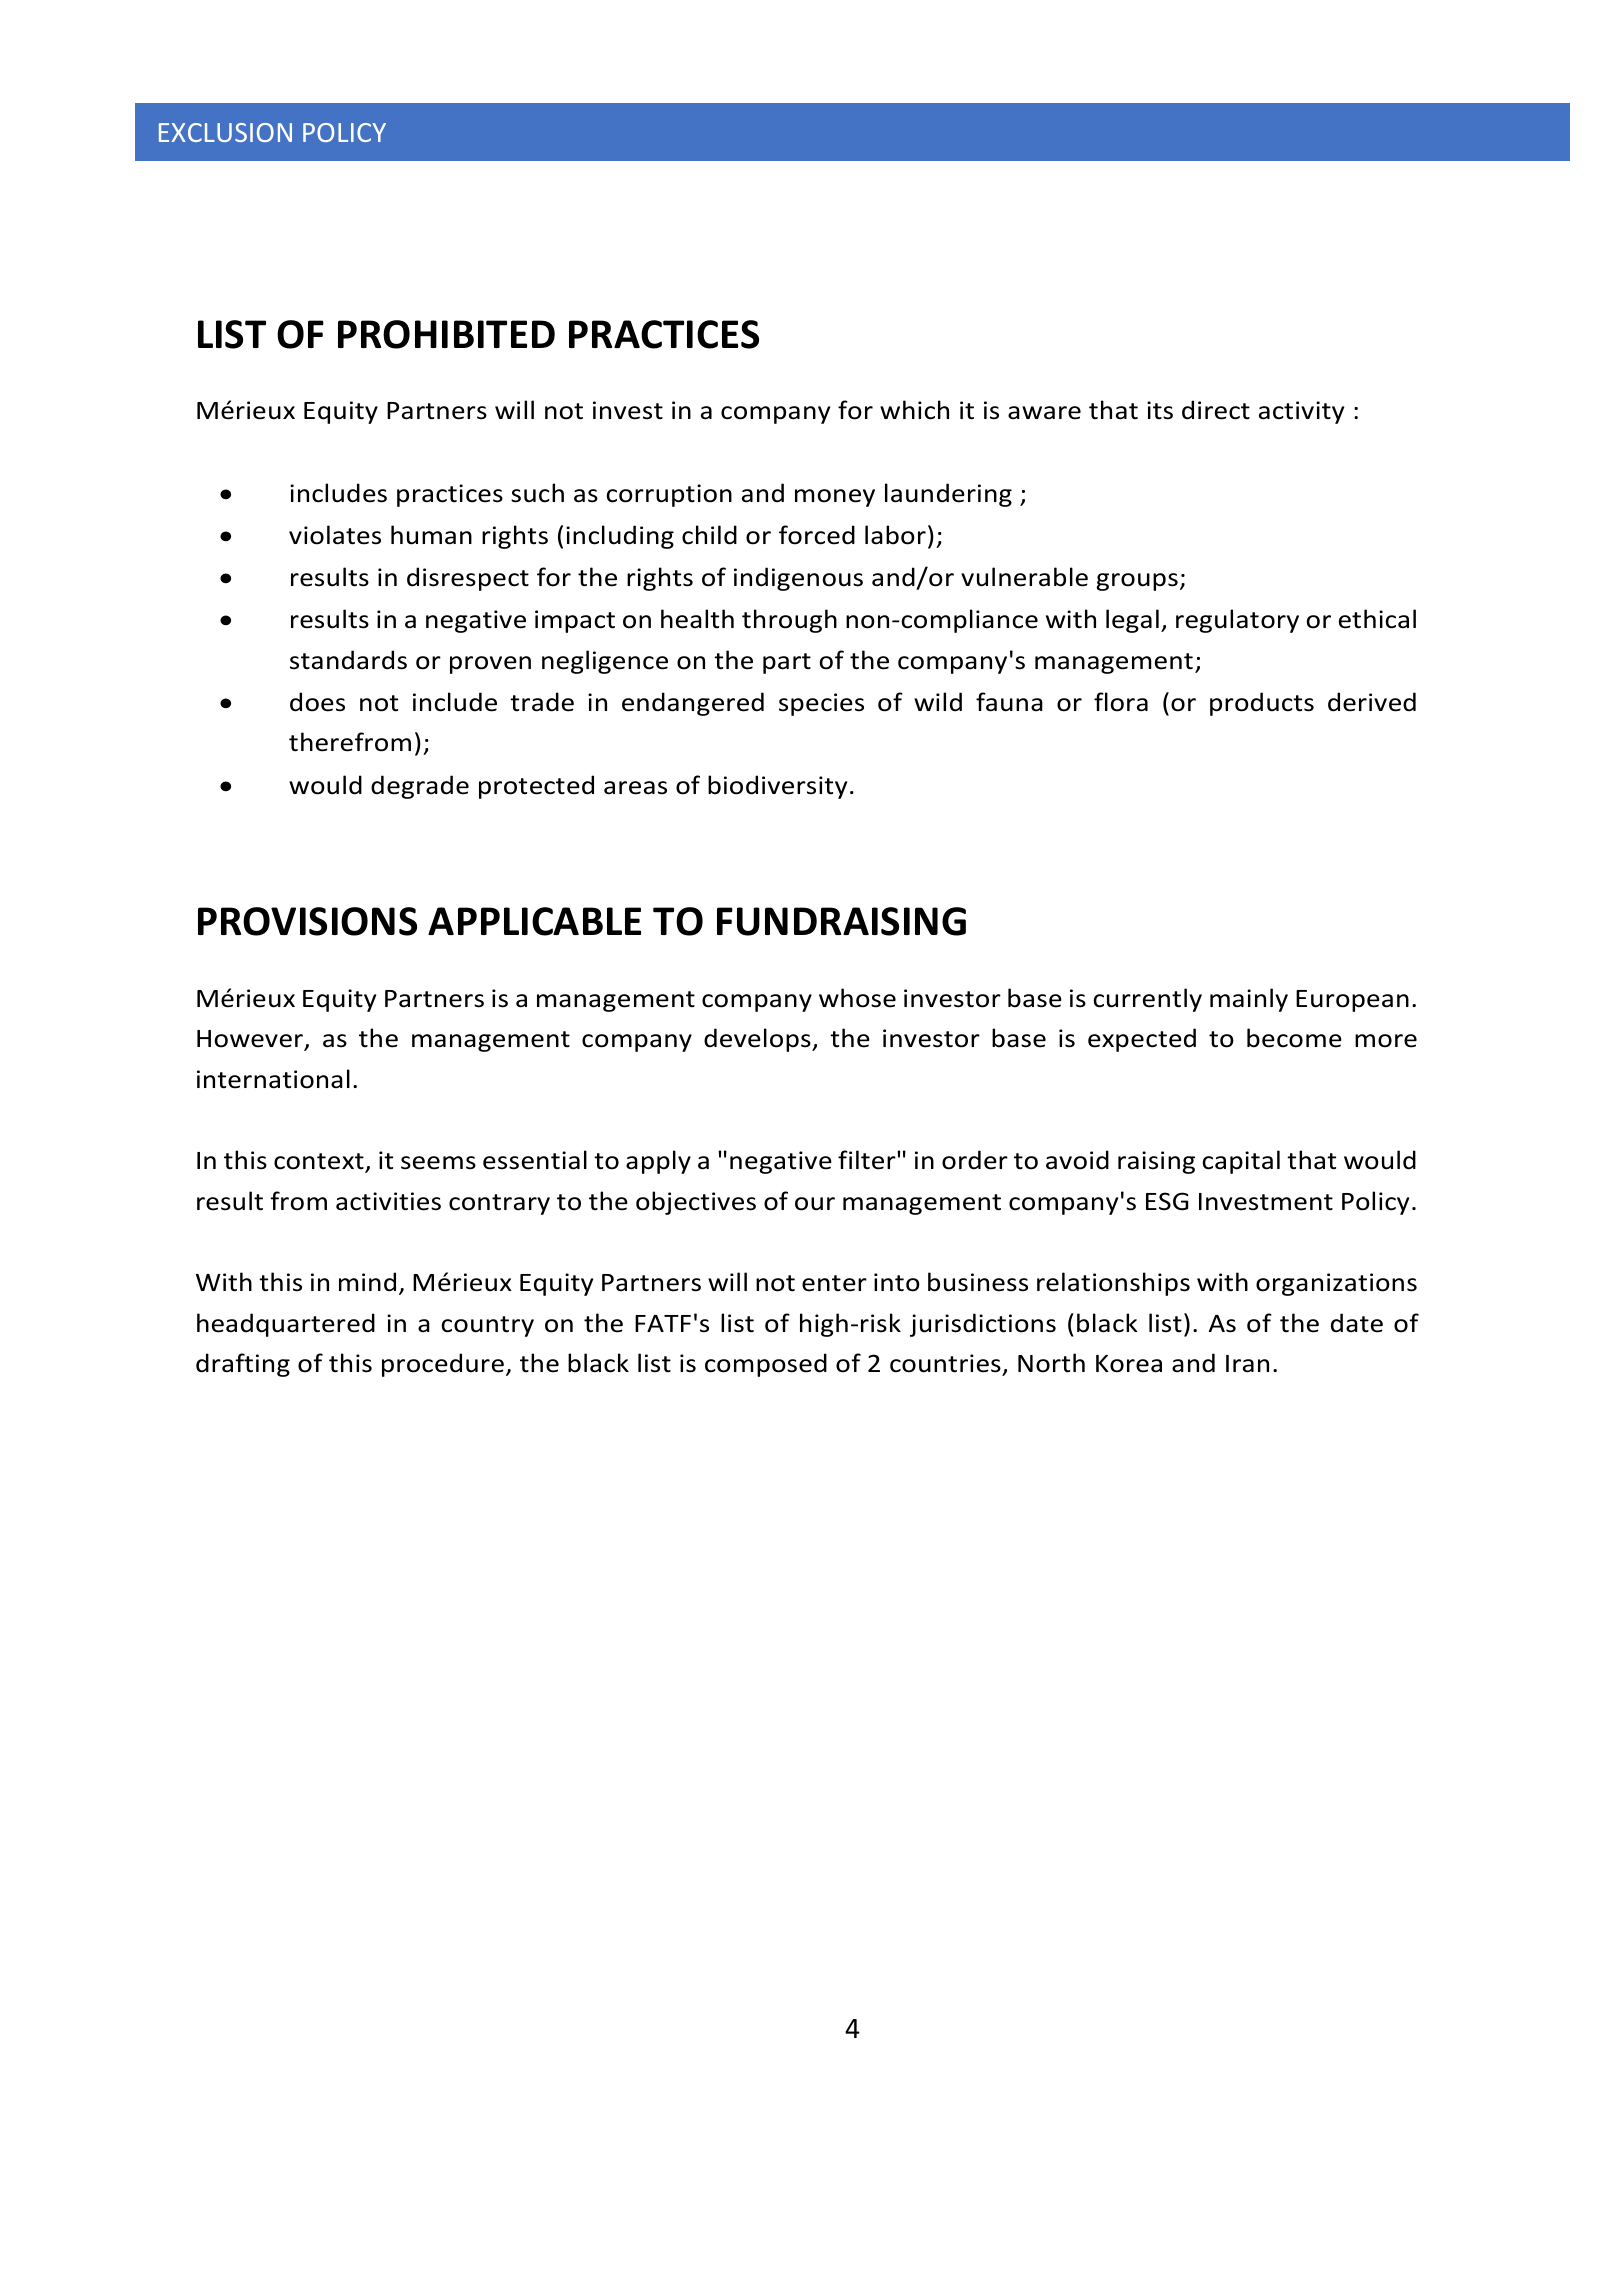  I want to click on develops, so click(758, 1040).
